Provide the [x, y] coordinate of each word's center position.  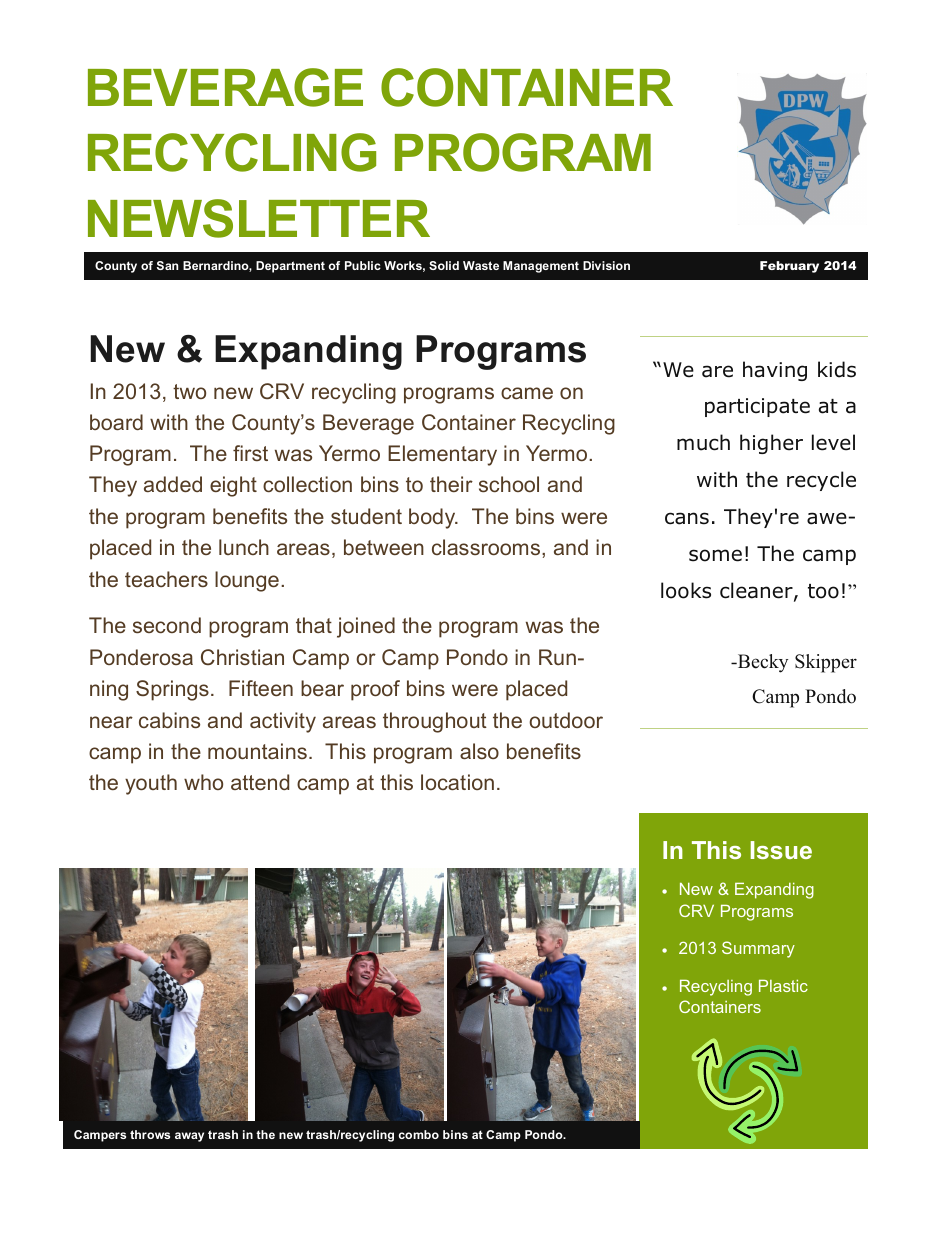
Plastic [783, 986]
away [189, 1137]
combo [419, 1134]
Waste [481, 265]
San [167, 265]
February [789, 267]
